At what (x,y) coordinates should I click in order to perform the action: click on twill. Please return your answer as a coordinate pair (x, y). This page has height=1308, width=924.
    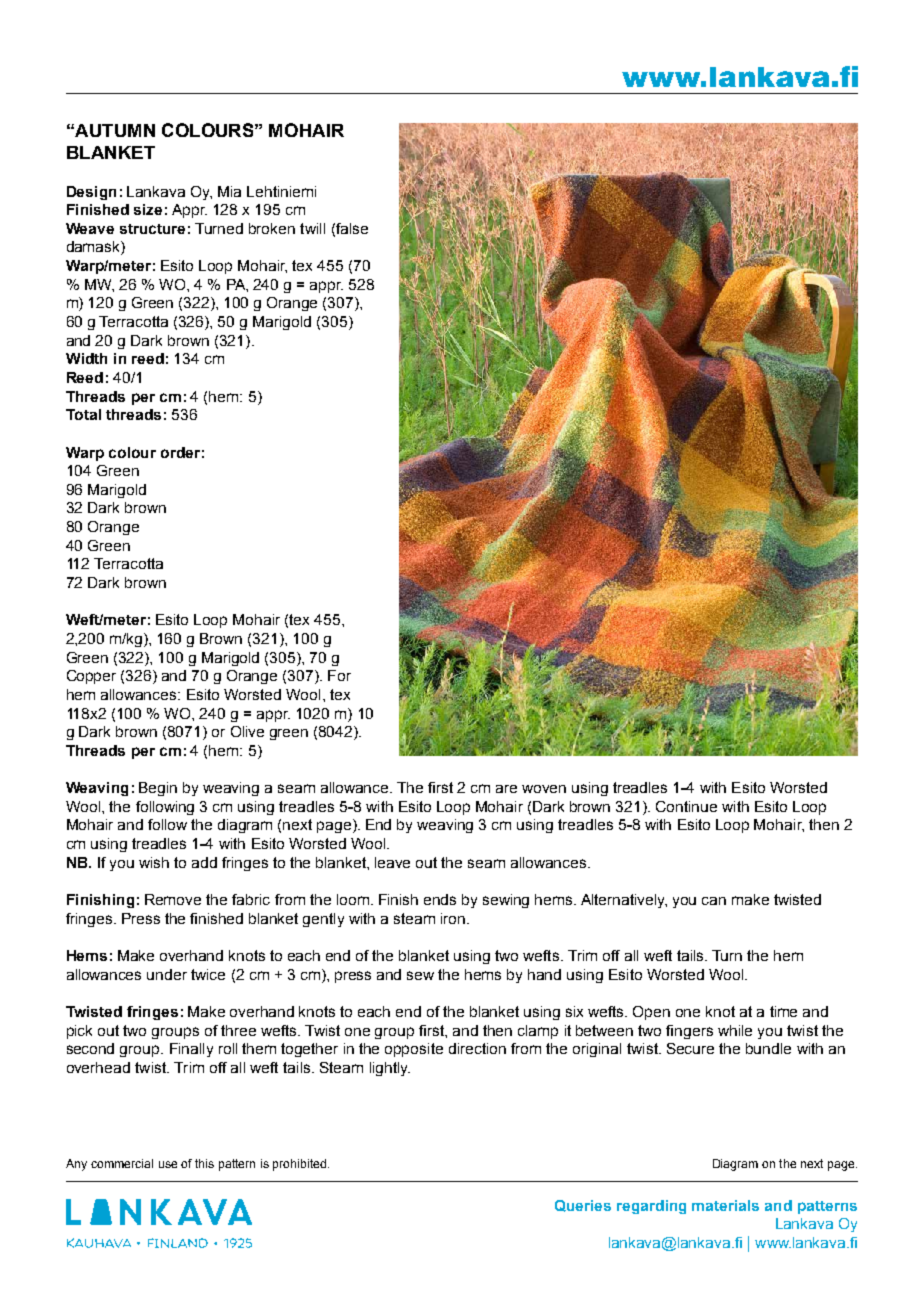
    Looking at the image, I should click on (312, 228).
